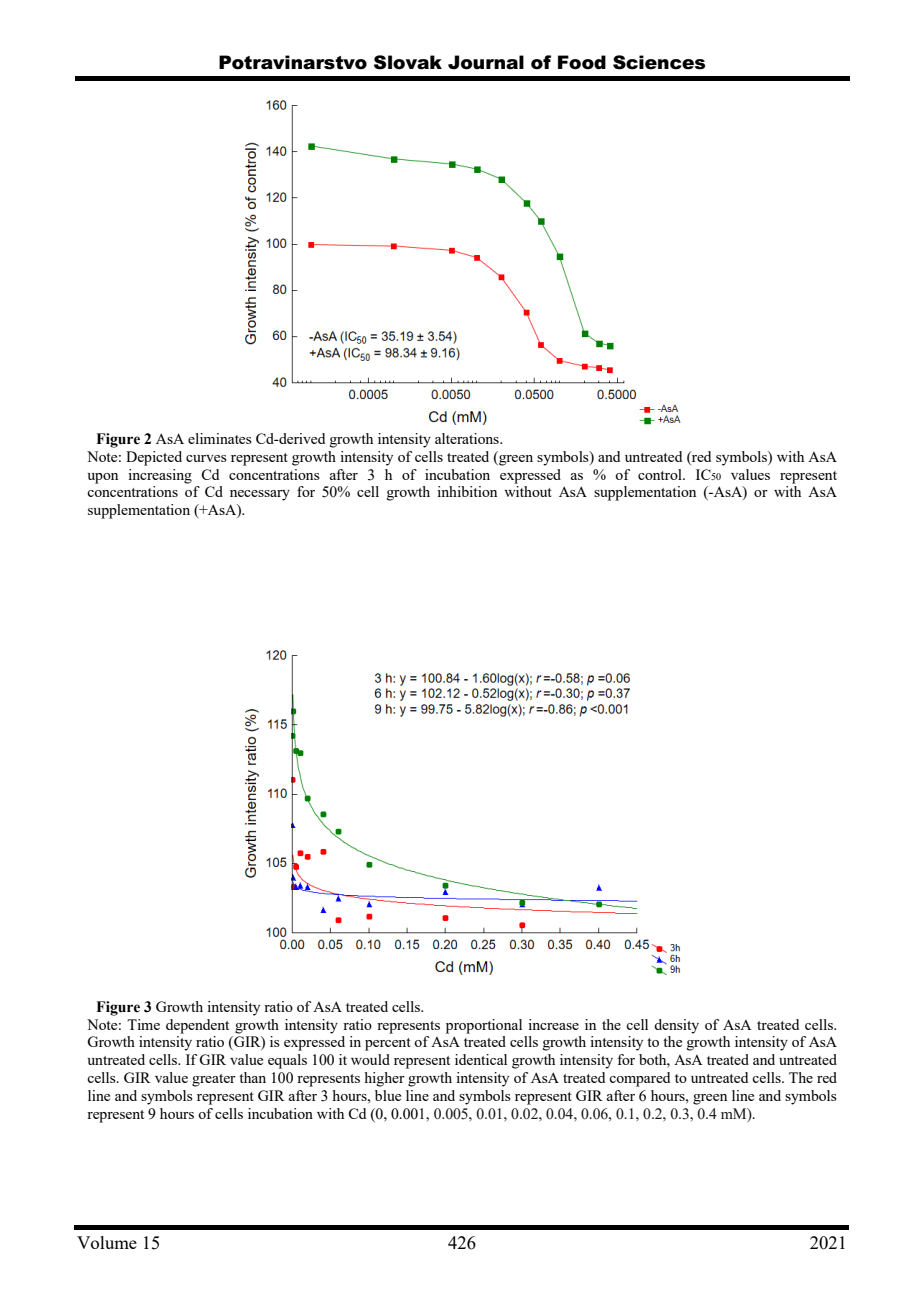  What do you see at coordinates (107, 1242) in the image?
I see `Volume` at bounding box center [107, 1242].
